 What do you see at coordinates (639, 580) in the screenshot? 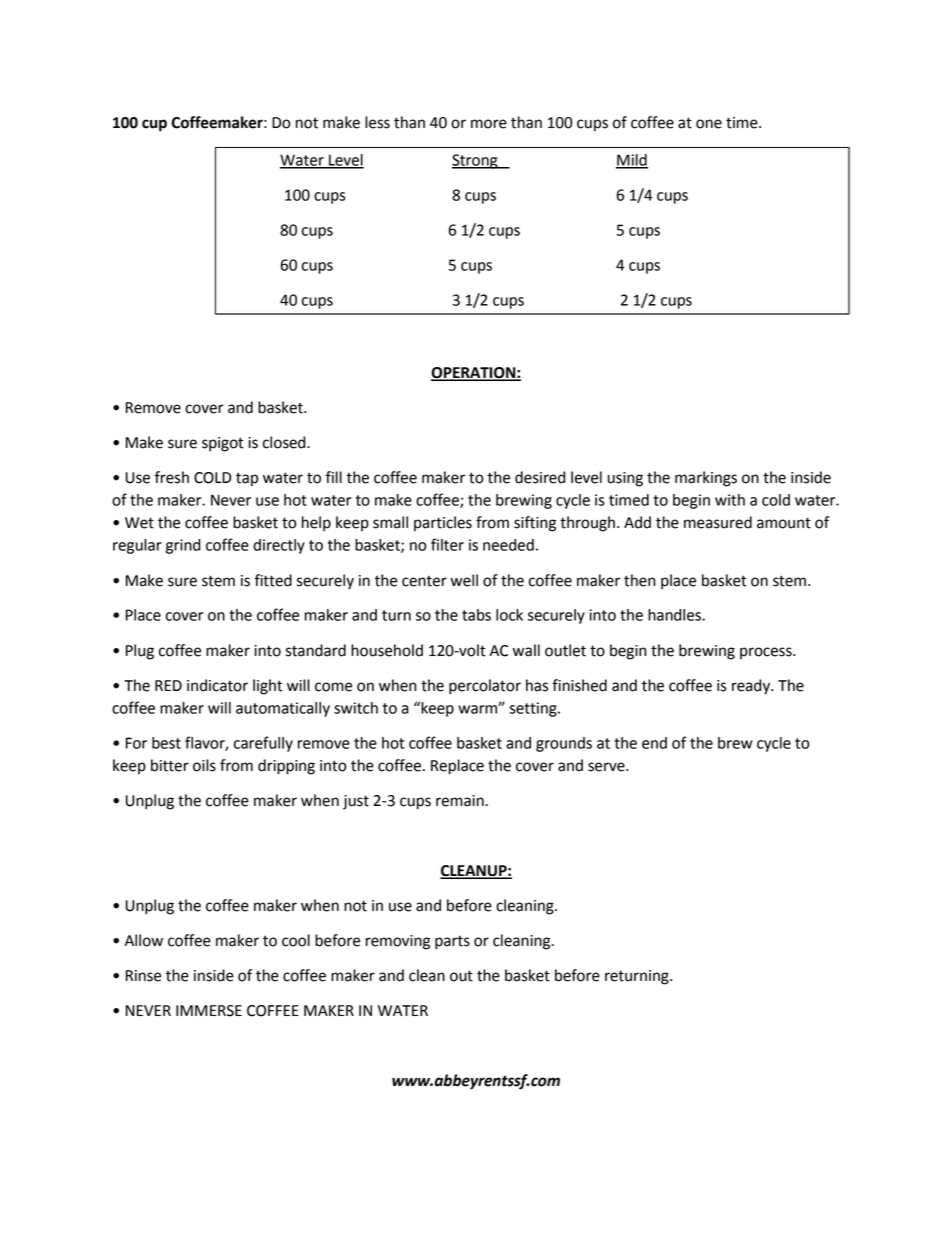
I see `then` at bounding box center [639, 580].
